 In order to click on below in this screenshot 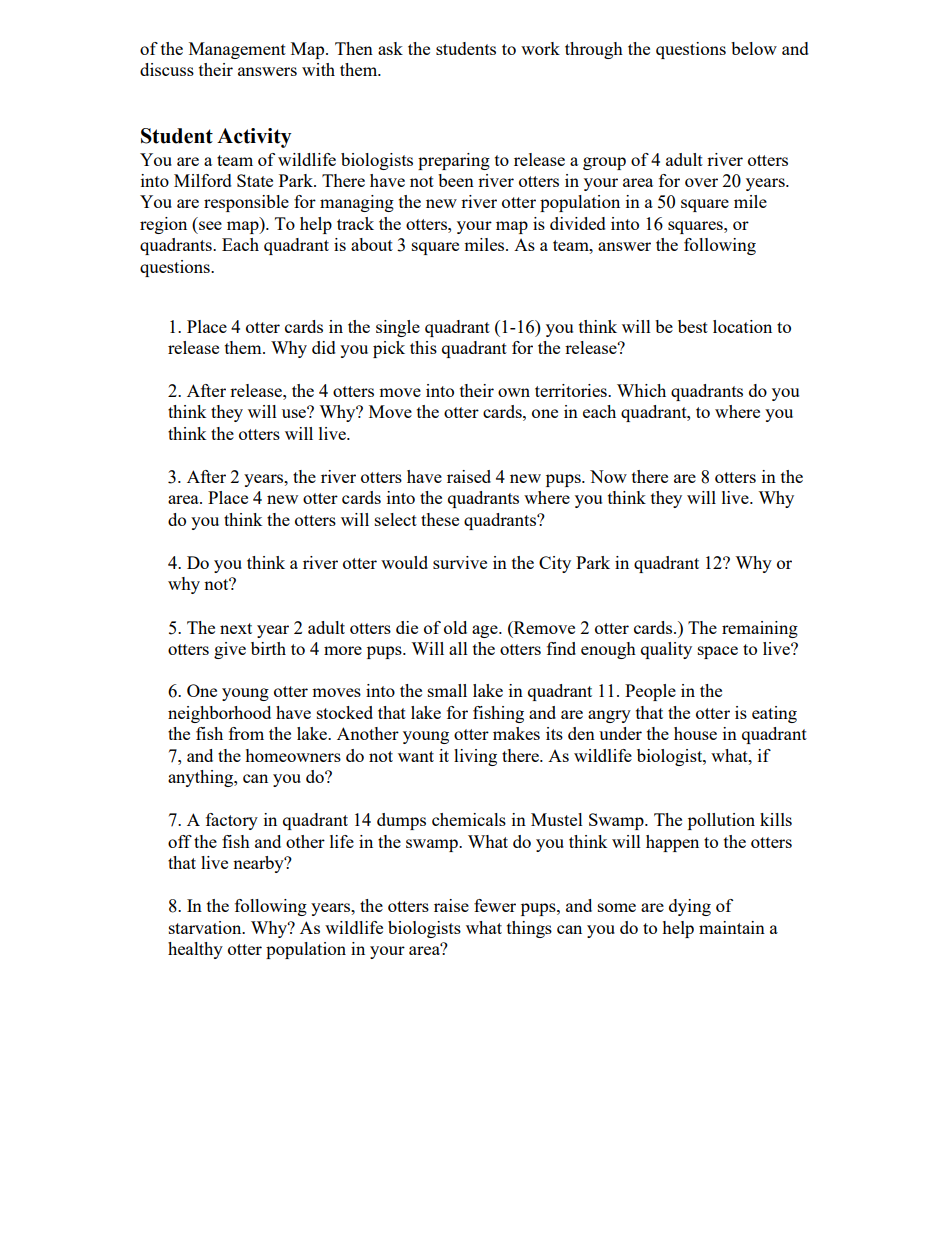, I will do `click(754, 48)`.
